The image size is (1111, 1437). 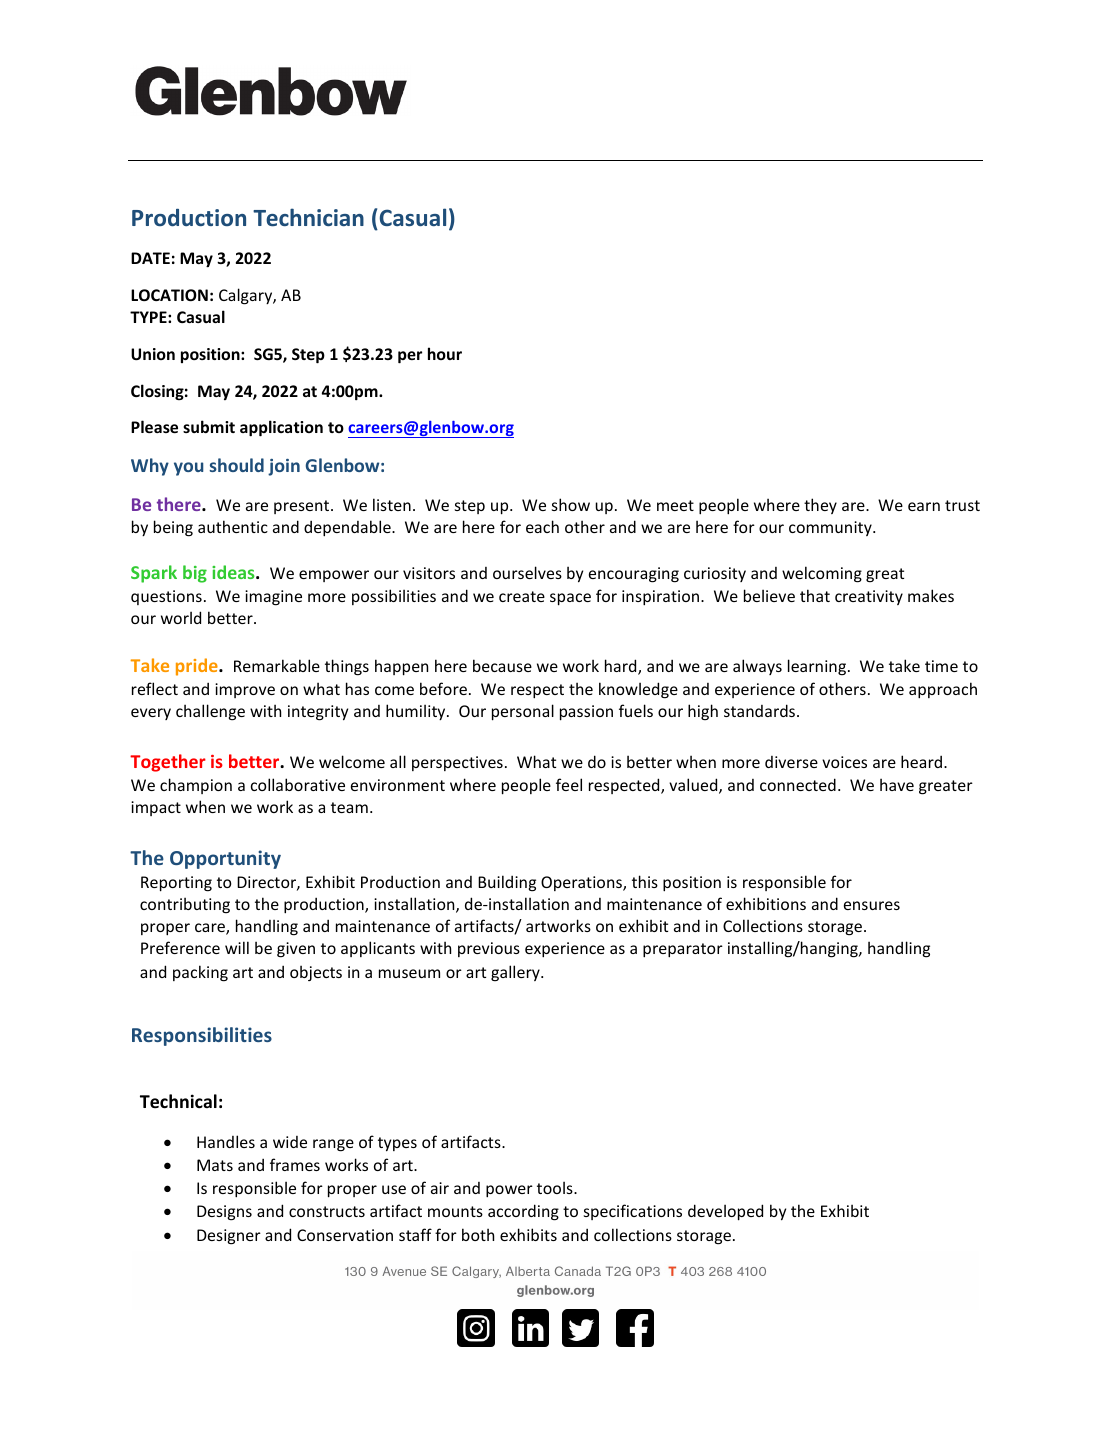 I want to click on Operations, so click(x=582, y=883).
